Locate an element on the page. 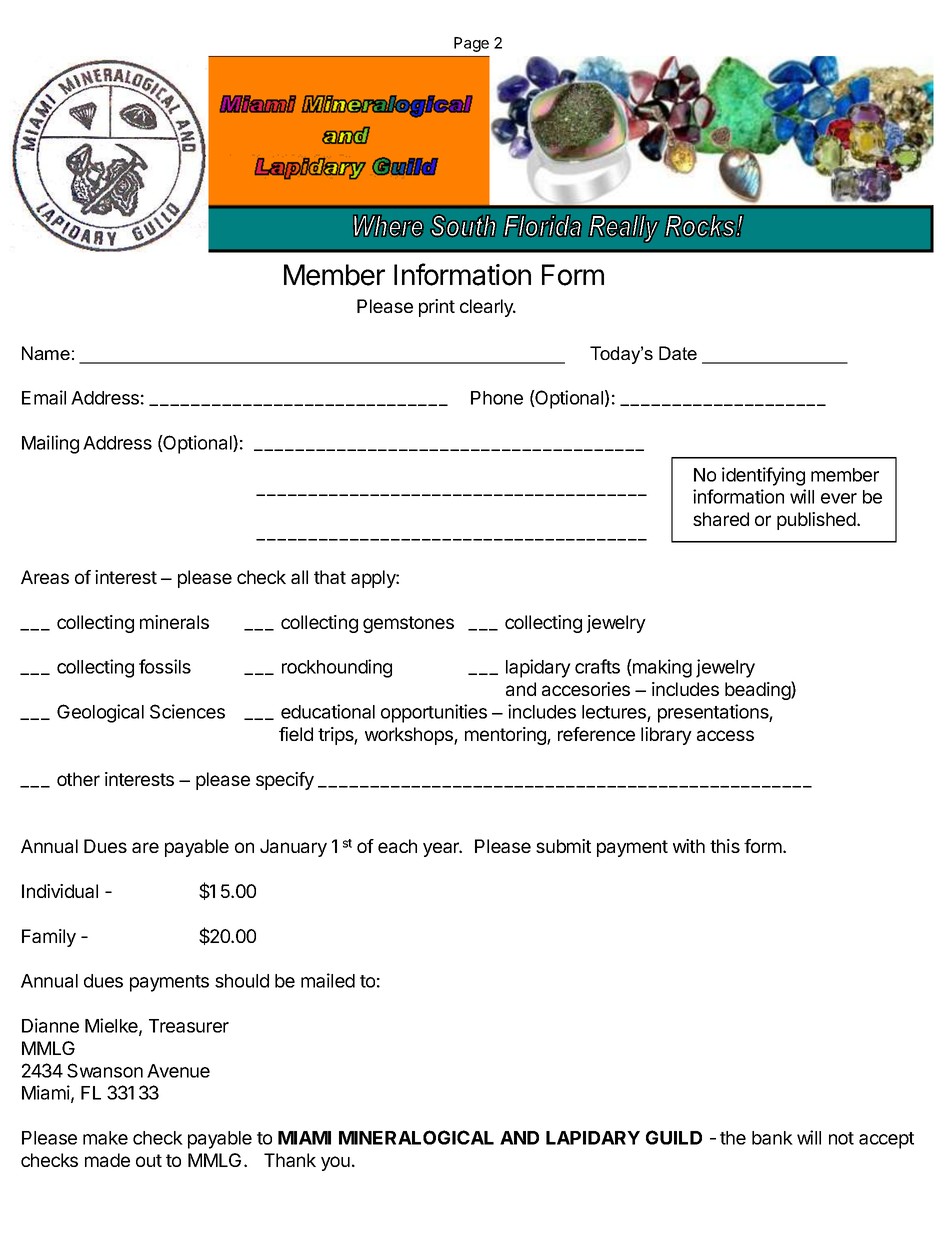 Image resolution: width=952 pixels, height=1233 pixels. make is located at coordinates (105, 1138).
